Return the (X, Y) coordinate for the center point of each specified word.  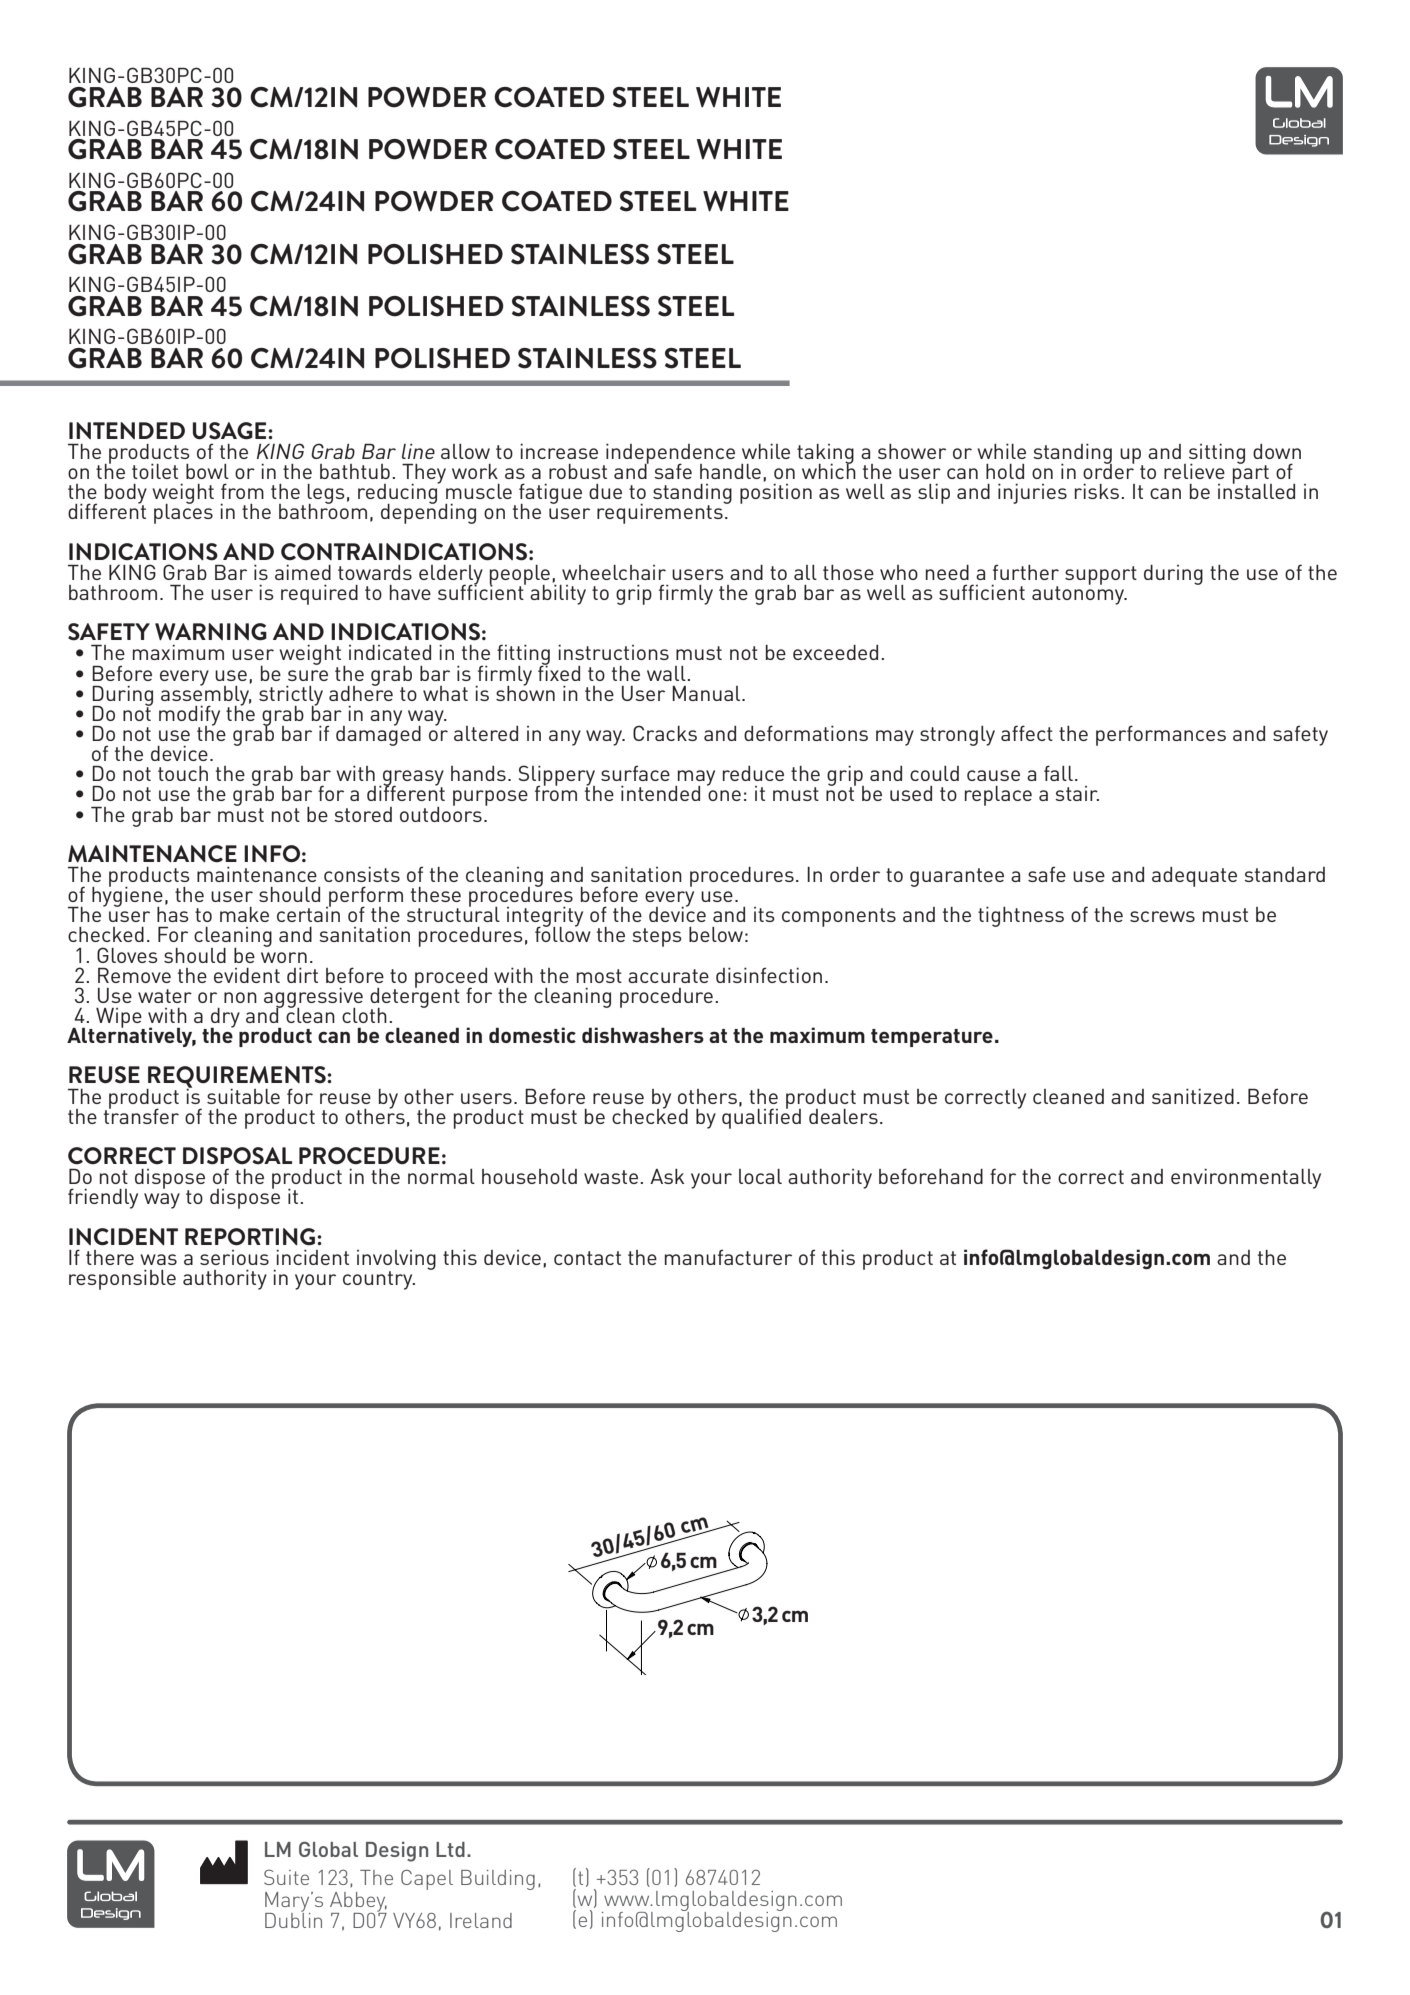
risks (1097, 491)
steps (657, 937)
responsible (122, 1279)
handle (730, 471)
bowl (207, 471)
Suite (286, 1877)
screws (1162, 916)
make (244, 914)
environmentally (1246, 1178)
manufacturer (728, 1257)
